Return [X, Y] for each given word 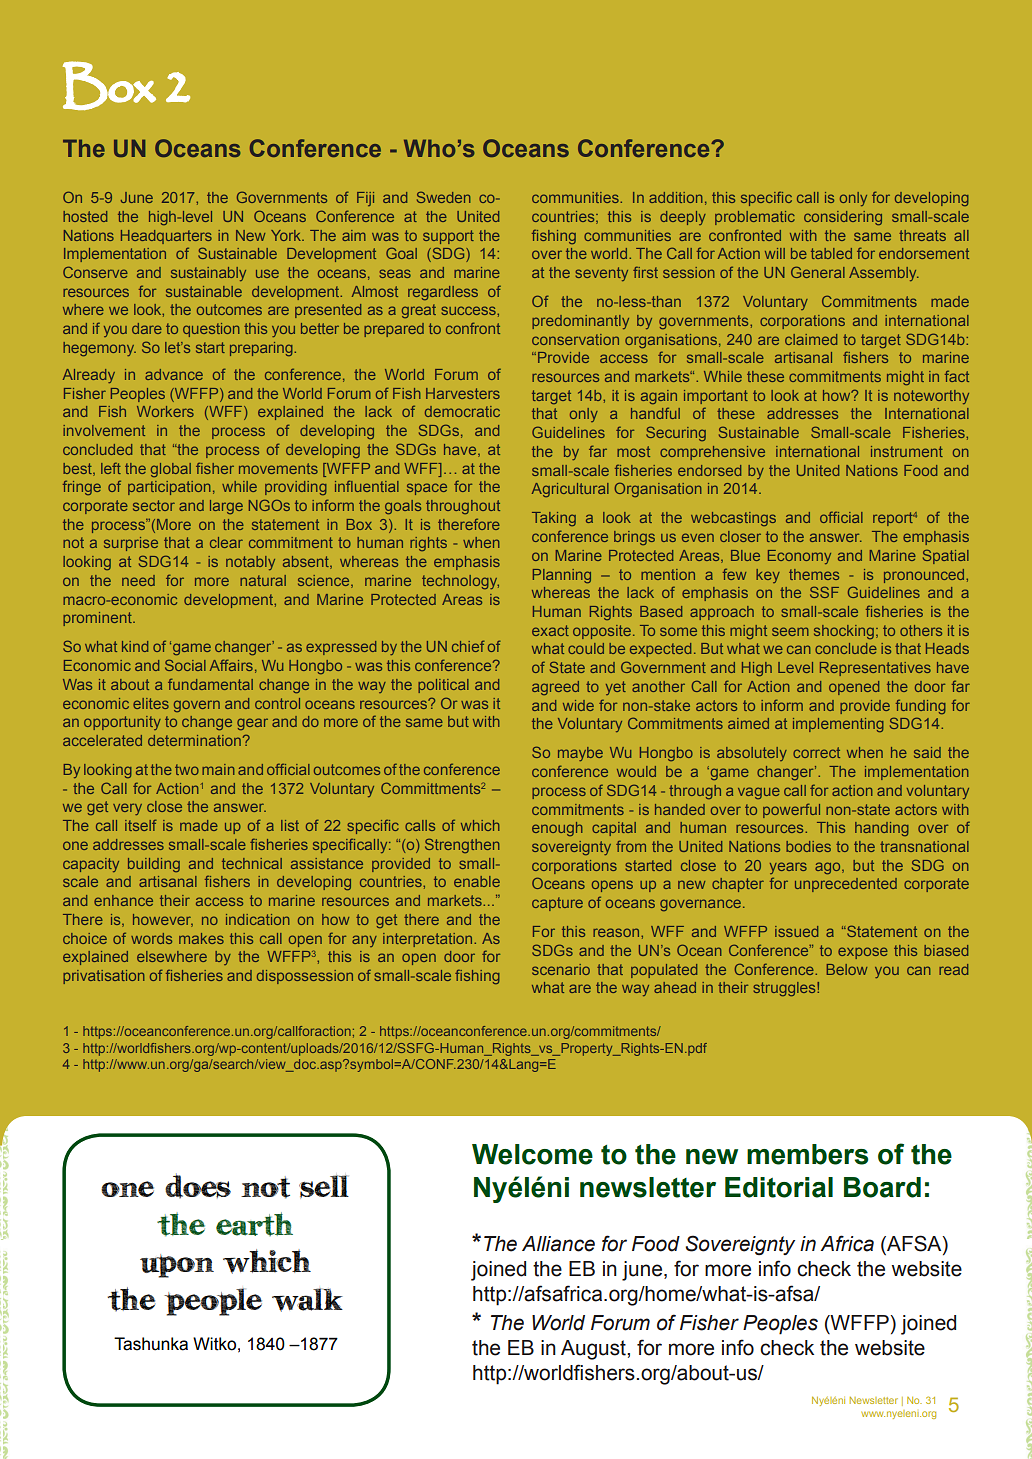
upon [177, 1266]
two [187, 769]
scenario [561, 969]
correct [816, 752]
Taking [554, 519]
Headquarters [166, 237]
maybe [580, 754]
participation [169, 488]
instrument [907, 451]
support [448, 237]
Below [847, 969]
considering [843, 218]
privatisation [104, 977]
